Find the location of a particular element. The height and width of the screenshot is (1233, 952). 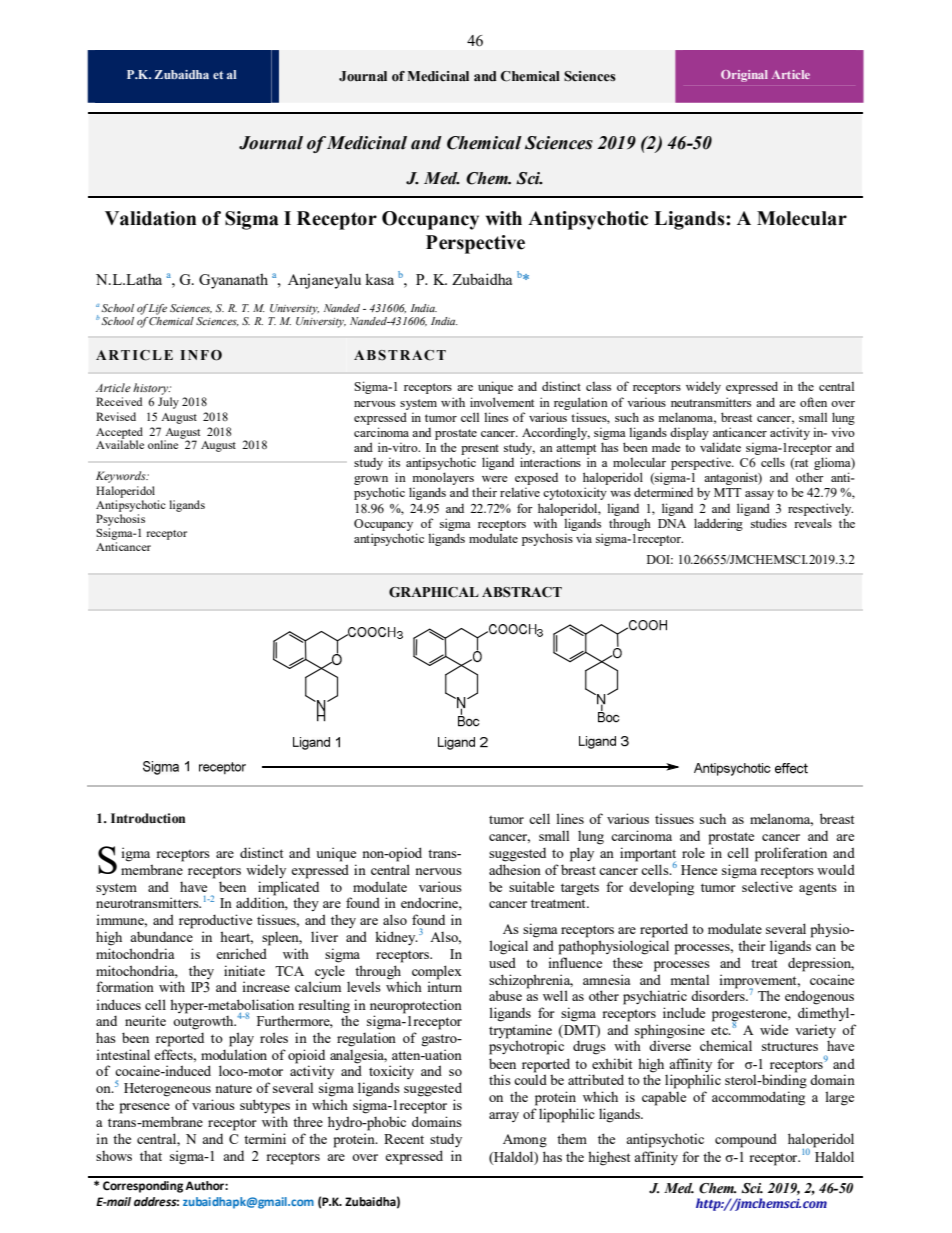

studies is located at coordinates (769, 523).
